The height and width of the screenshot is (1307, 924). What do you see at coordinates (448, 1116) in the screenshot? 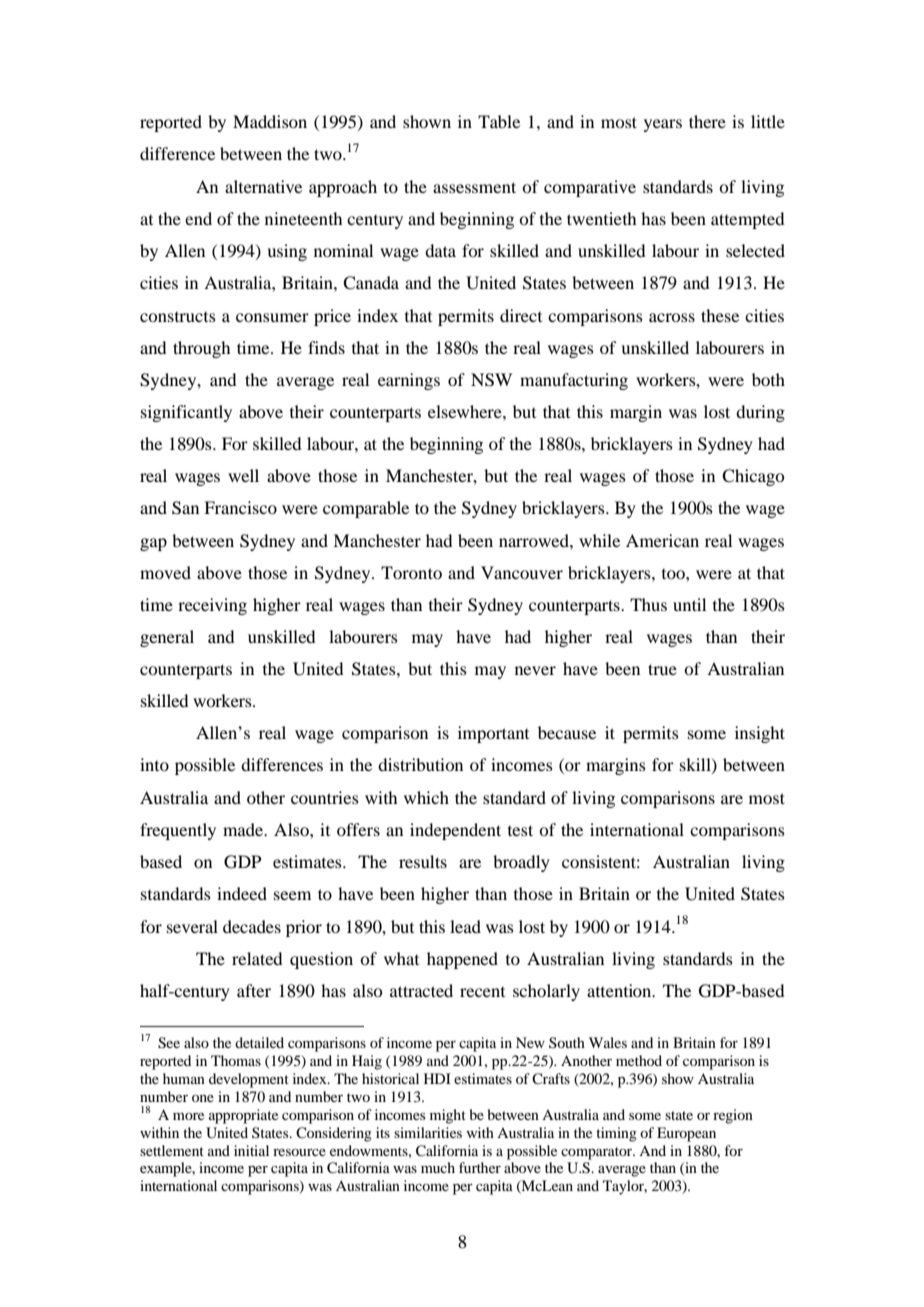
I see `might` at bounding box center [448, 1116].
